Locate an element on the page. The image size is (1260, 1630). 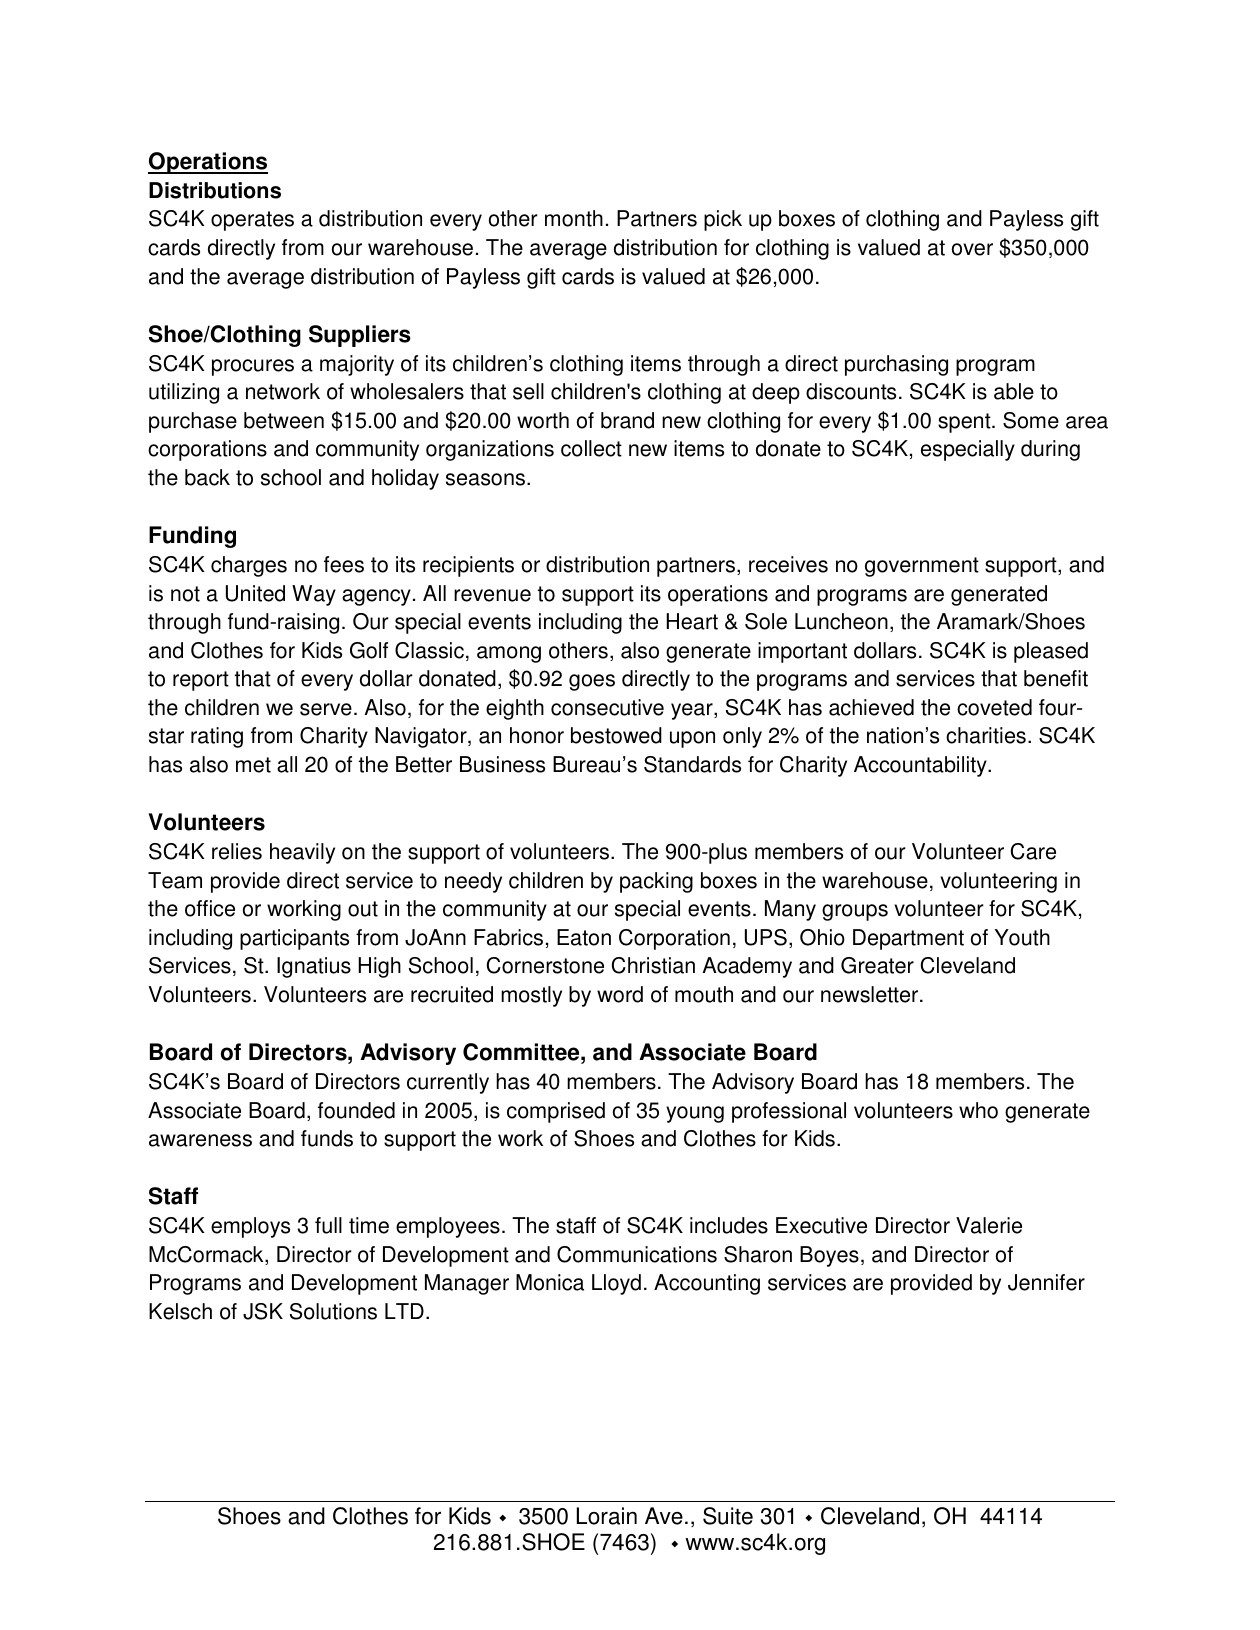
Suite is located at coordinates (728, 1516).
